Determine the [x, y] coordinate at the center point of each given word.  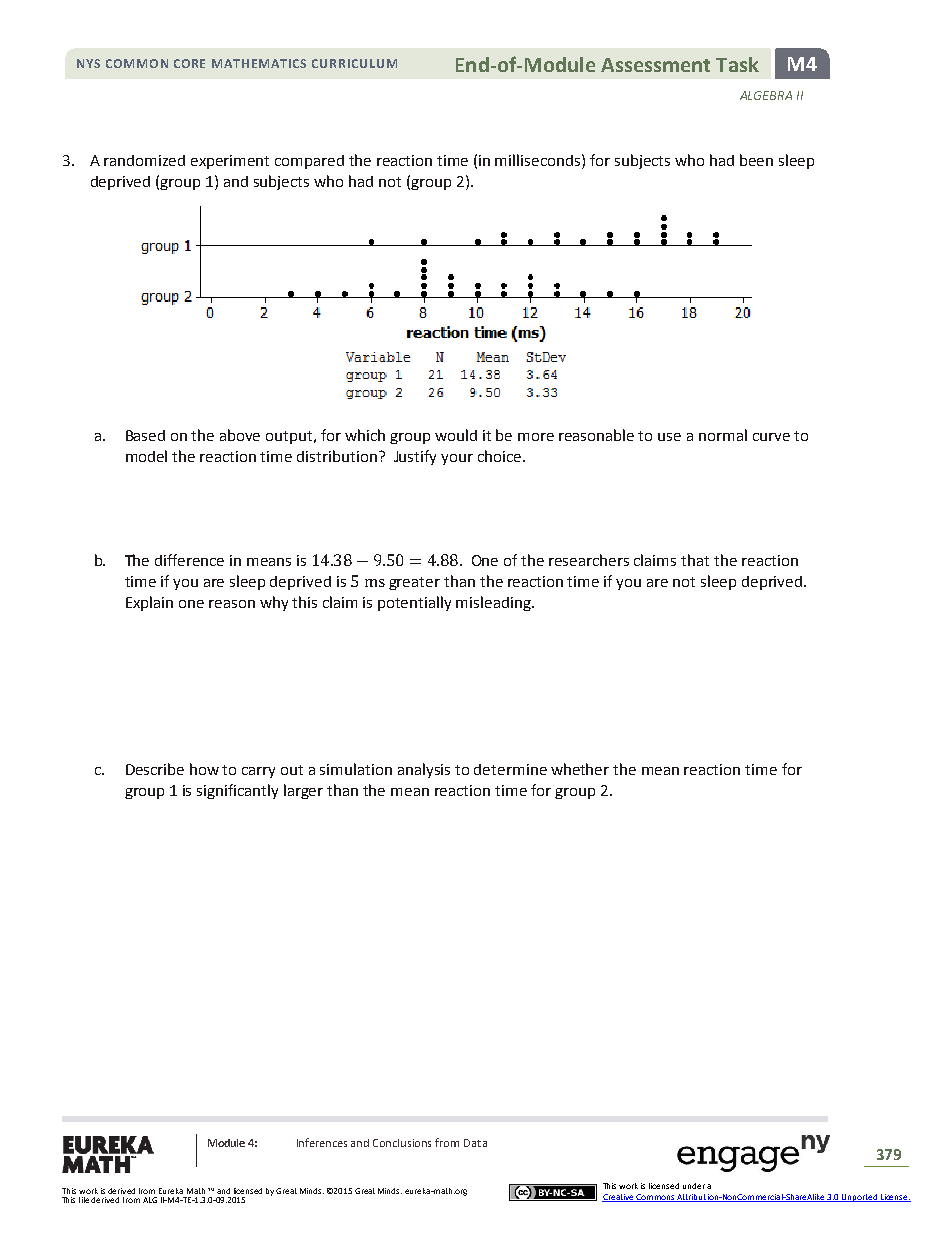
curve [771, 437]
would [456, 435]
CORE [189, 63]
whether [580, 769]
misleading [494, 603]
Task [737, 64]
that [695, 560]
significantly [237, 791]
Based [145, 435]
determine [510, 769]
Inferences [322, 1142]
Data [475, 1143]
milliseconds [539, 160]
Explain [149, 603]
